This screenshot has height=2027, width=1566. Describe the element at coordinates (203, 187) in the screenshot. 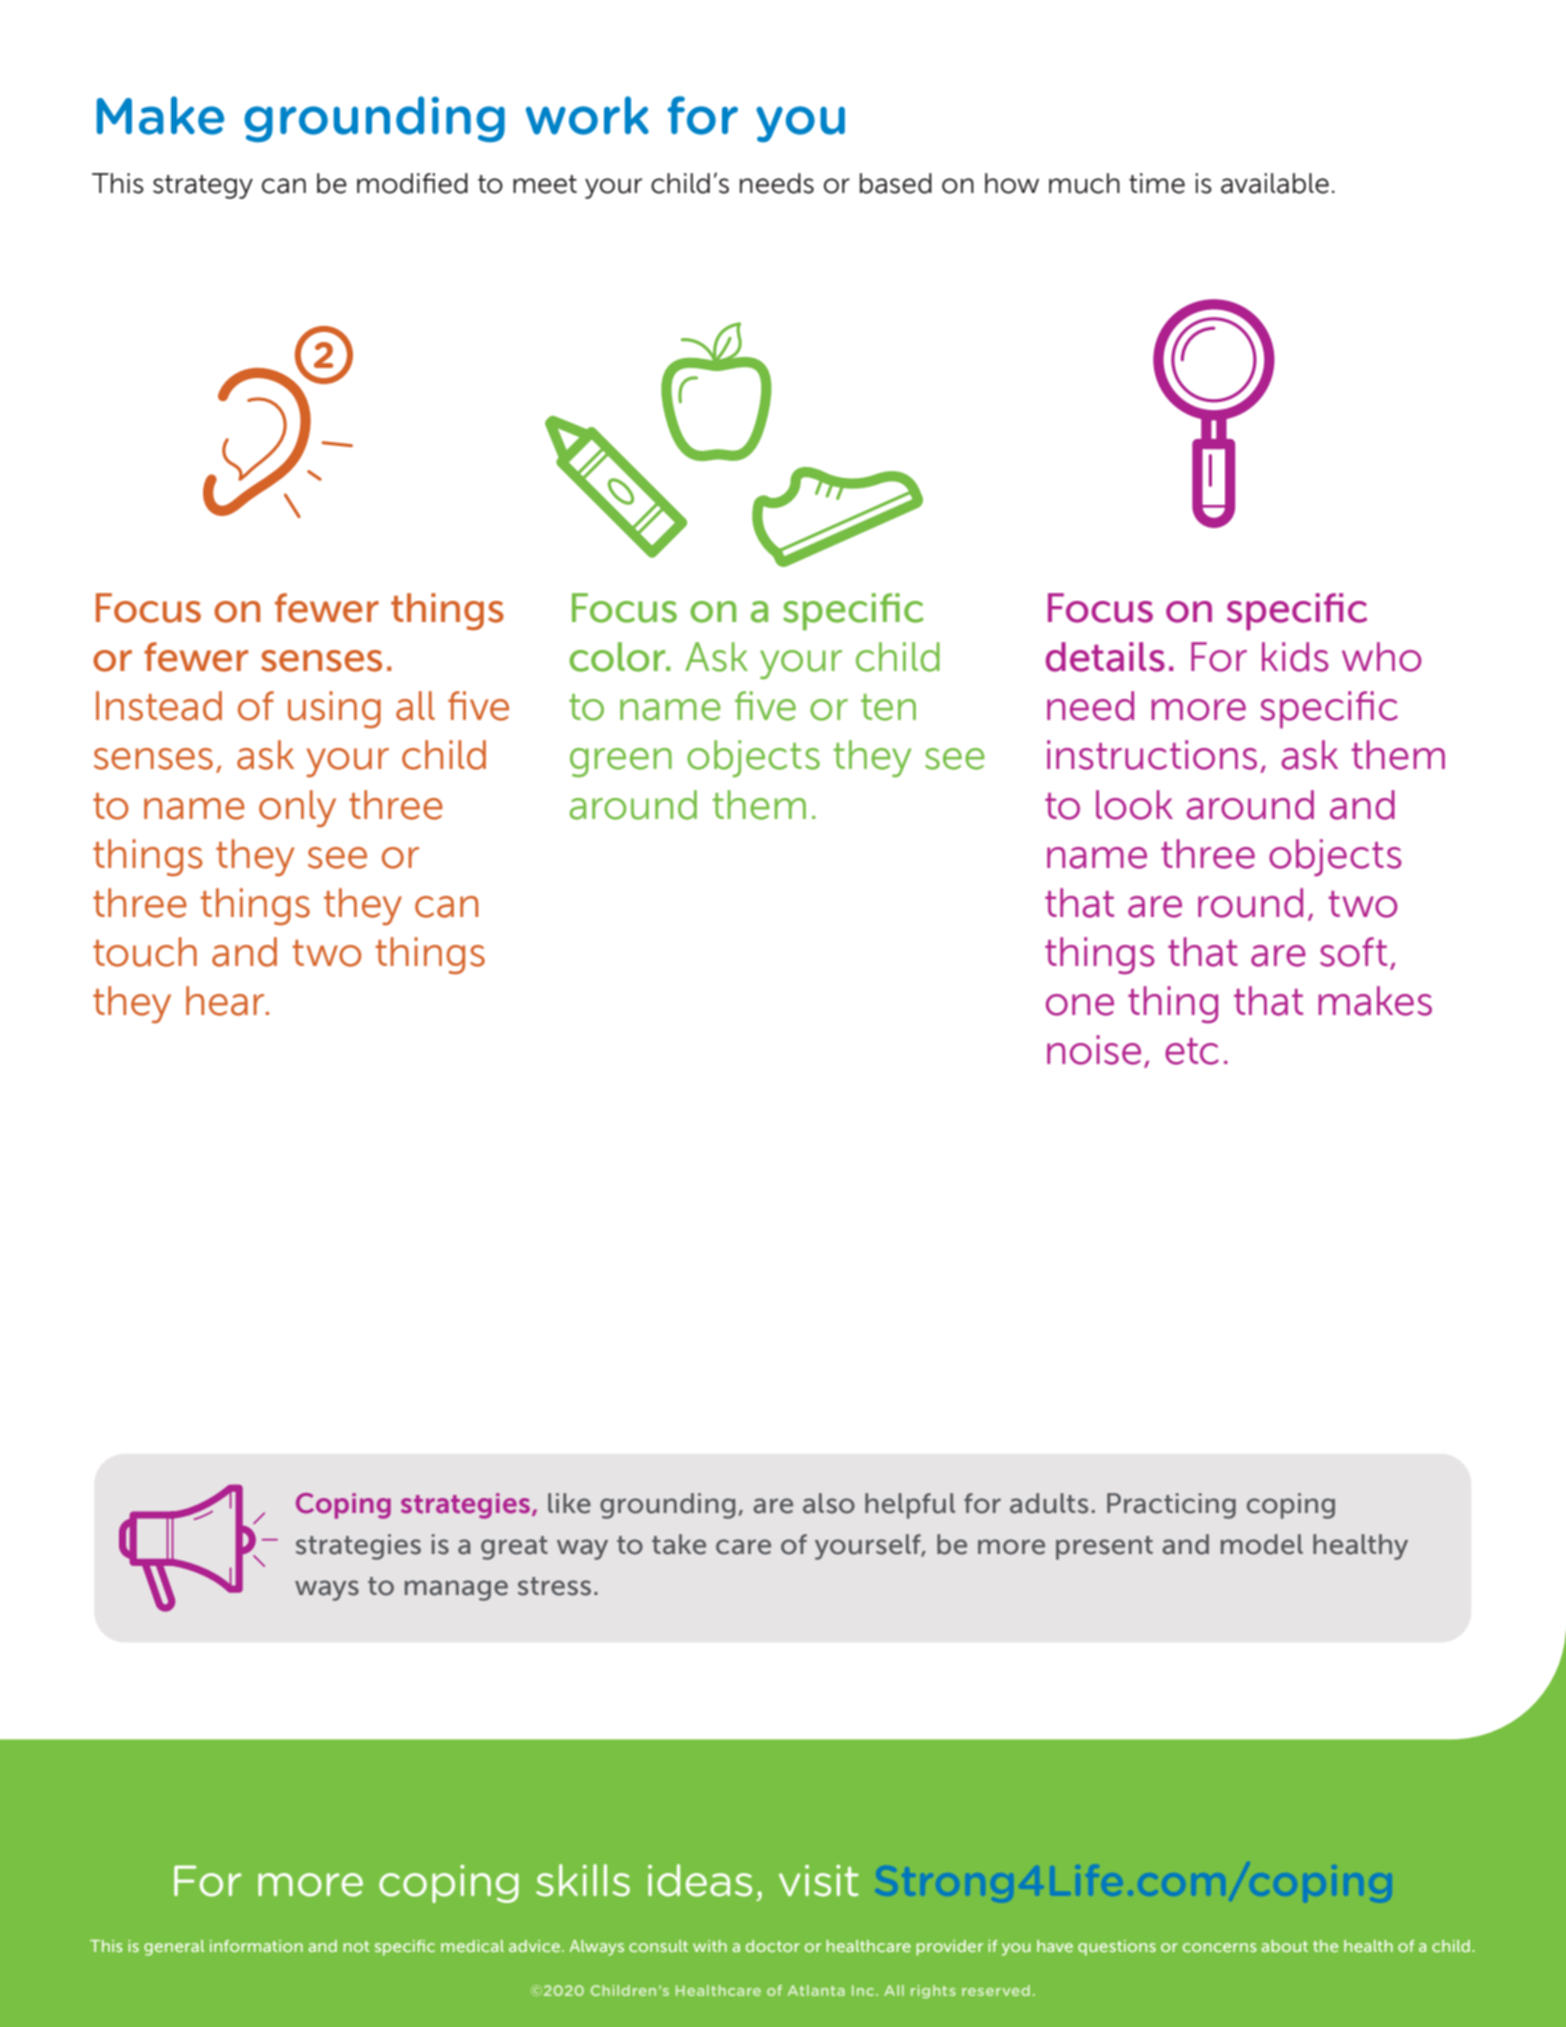

I see `strategy` at that location.
